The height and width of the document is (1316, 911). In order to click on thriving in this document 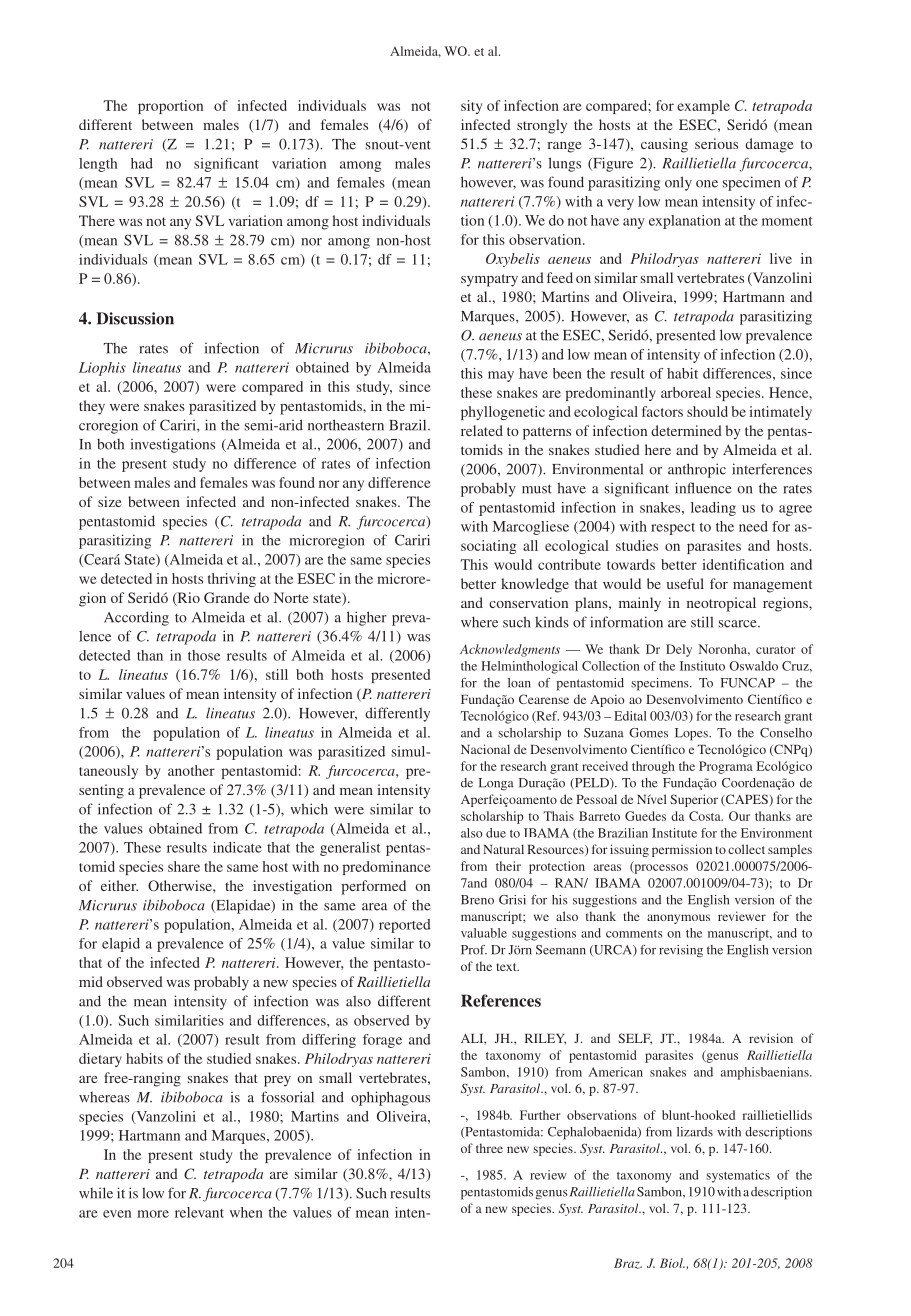, I will do `click(232, 580)`.
